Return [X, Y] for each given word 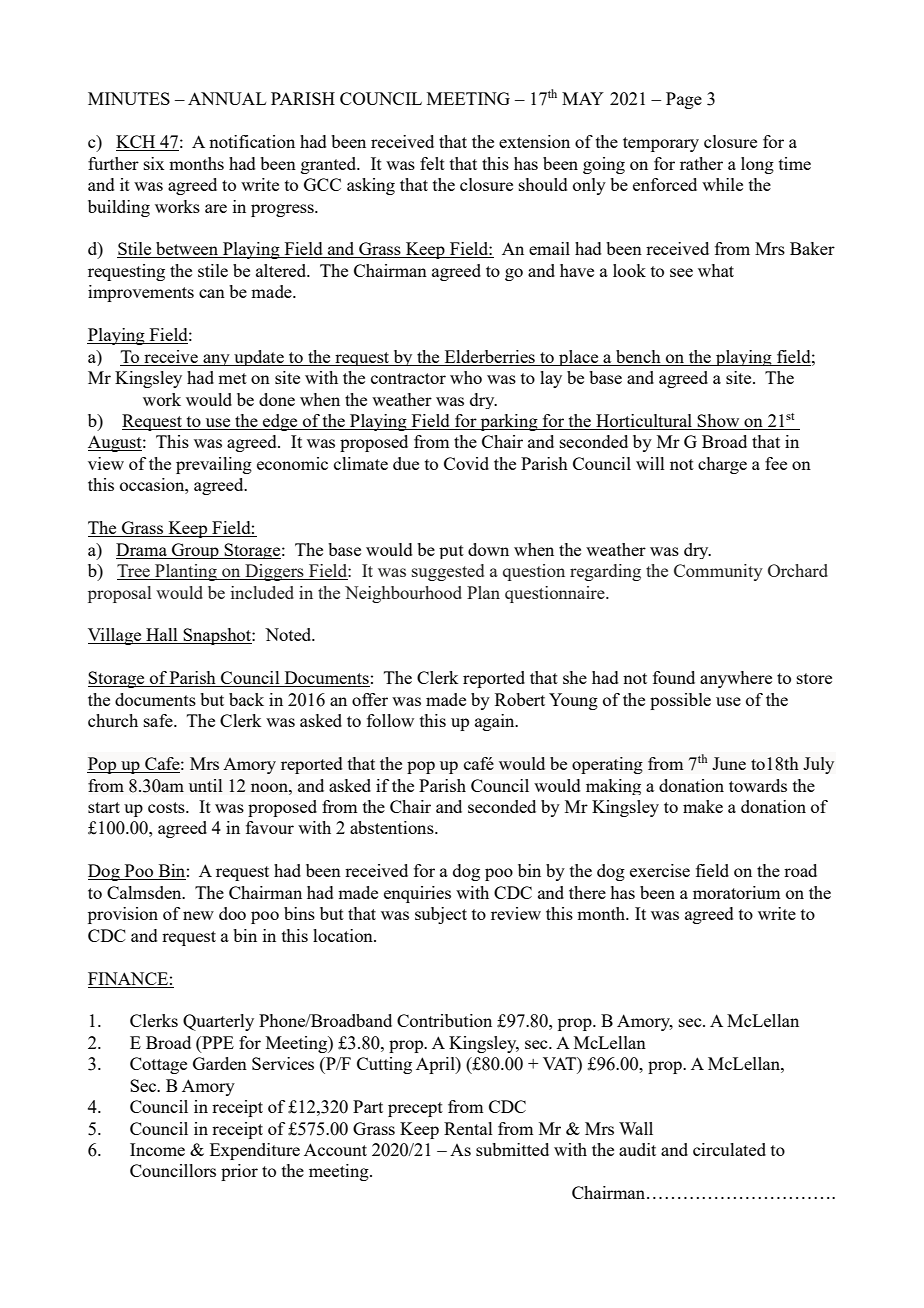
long [757, 165]
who [466, 377]
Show [719, 422]
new [198, 915]
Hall [162, 636]
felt [432, 163]
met [232, 378]
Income [157, 1149]
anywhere [736, 679]
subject [441, 915]
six [154, 163]
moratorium [736, 892]
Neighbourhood [403, 594]
